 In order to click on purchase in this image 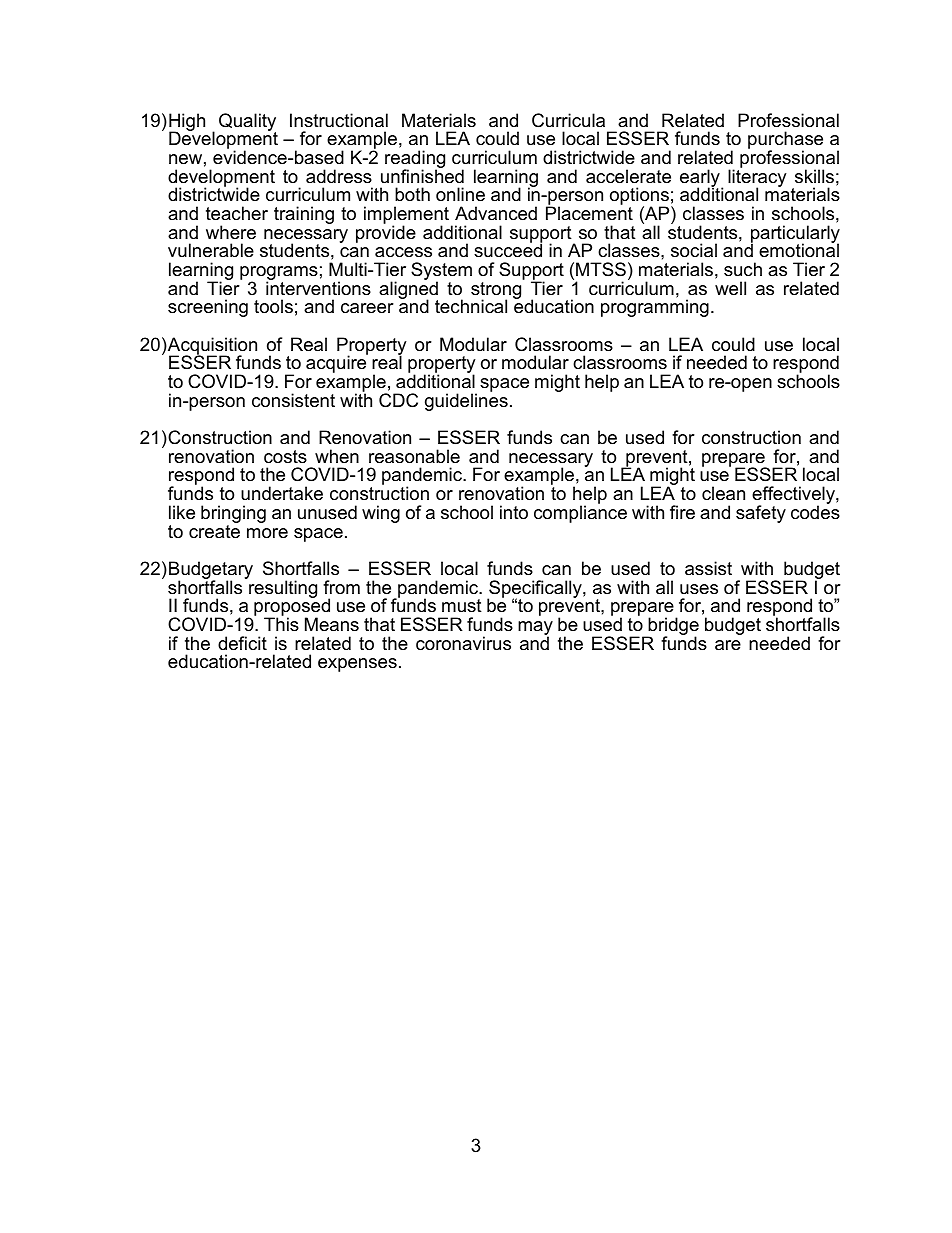, I will do `click(785, 141)`.
